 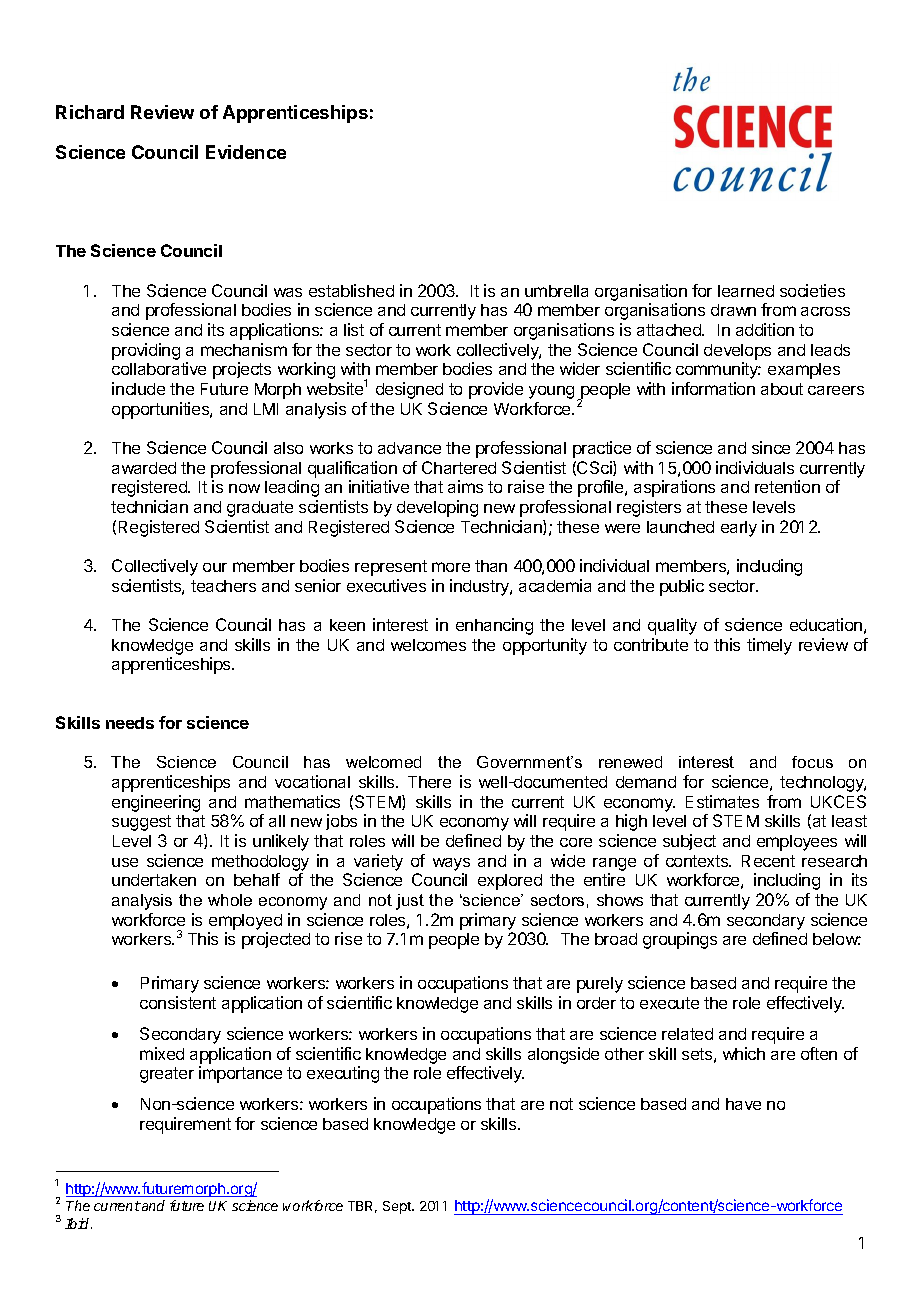 I want to click on Evidence, so click(x=246, y=152).
